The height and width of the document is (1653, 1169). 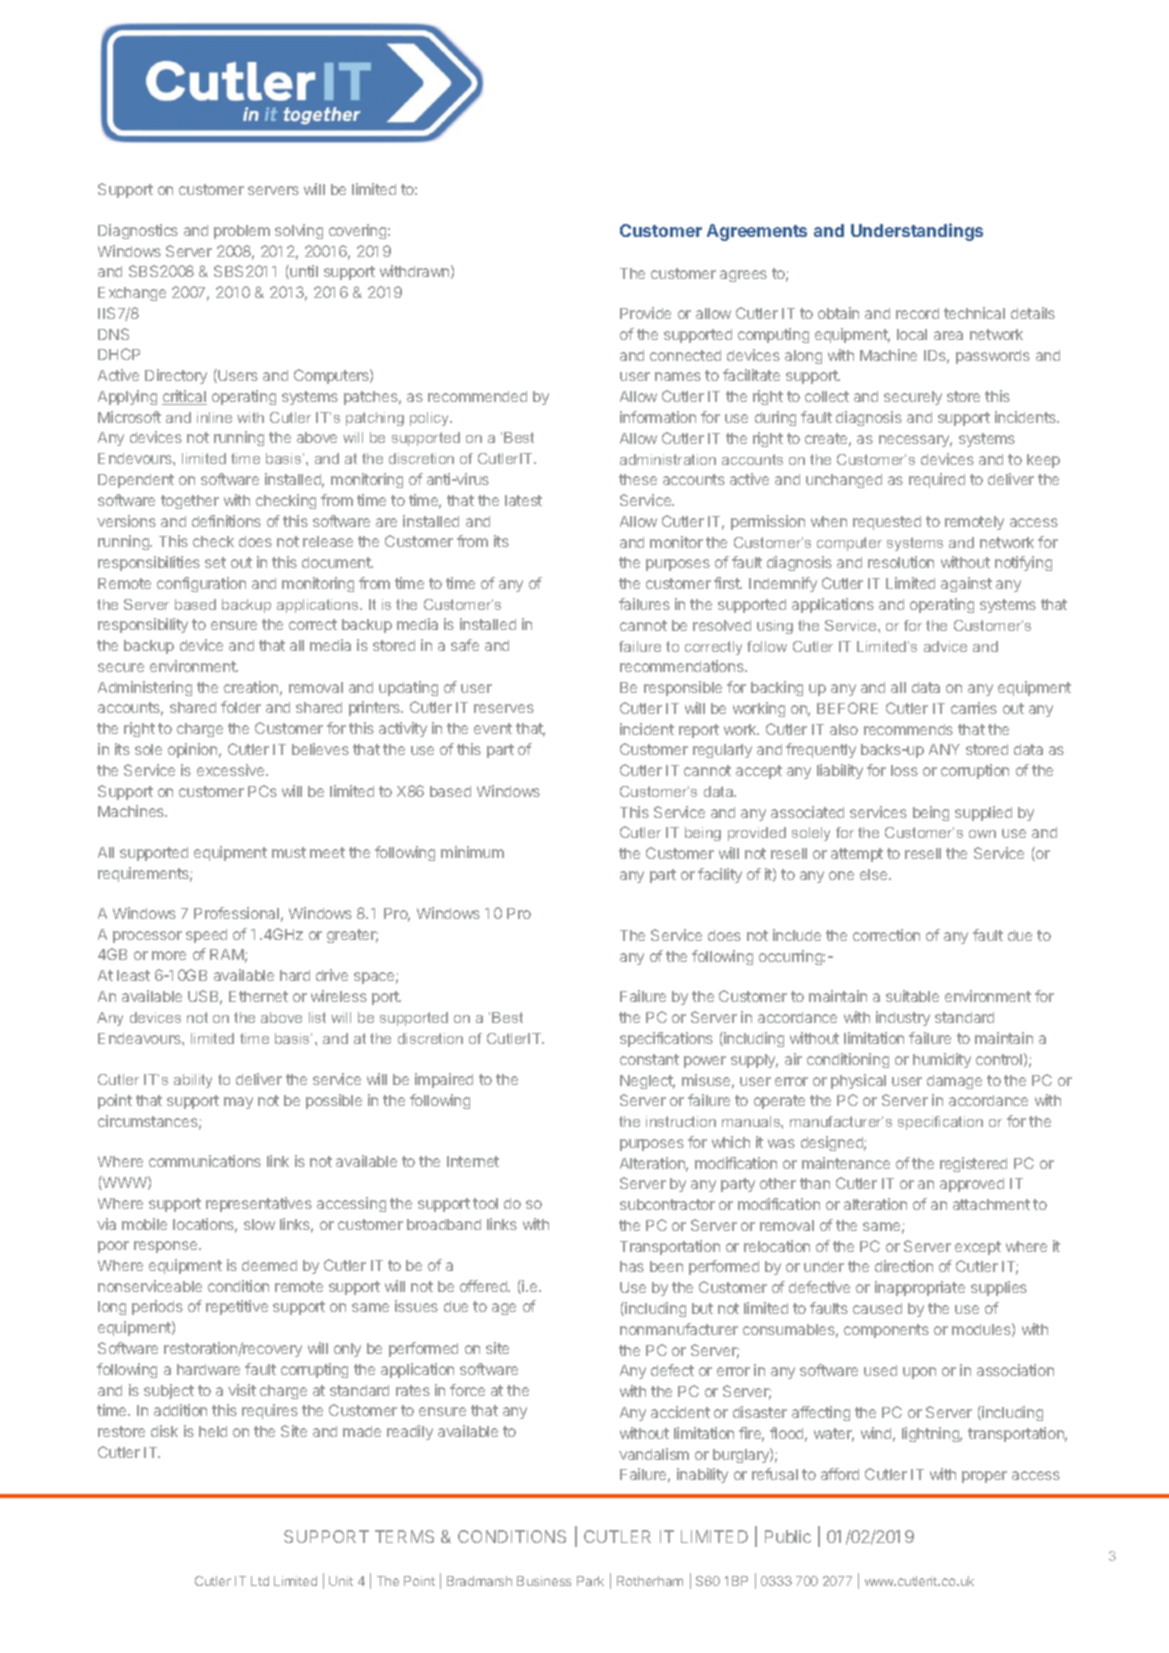 What do you see at coordinates (258, 996) in the document?
I see `Ethernet` at bounding box center [258, 996].
